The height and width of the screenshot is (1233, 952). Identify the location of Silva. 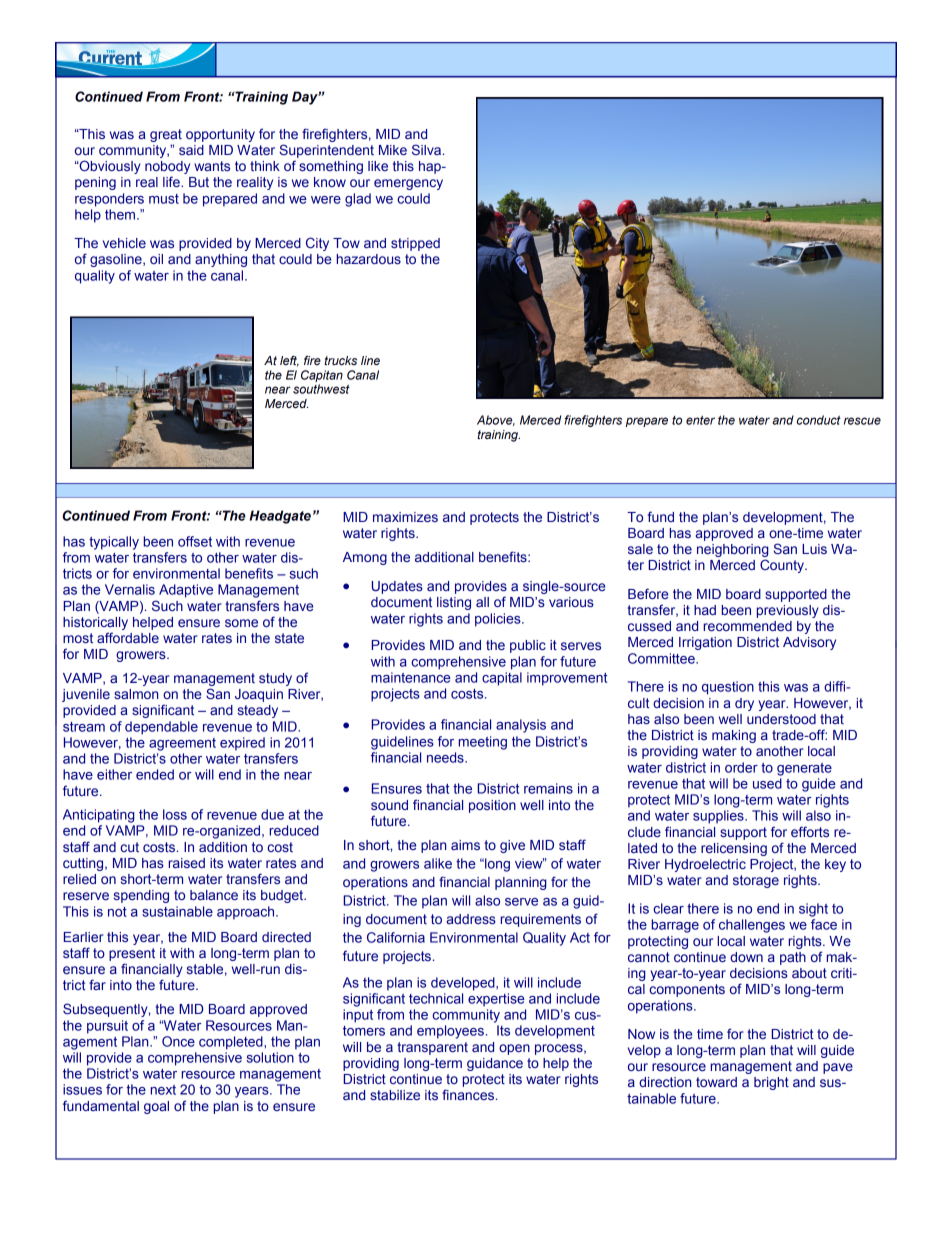
(426, 149).
